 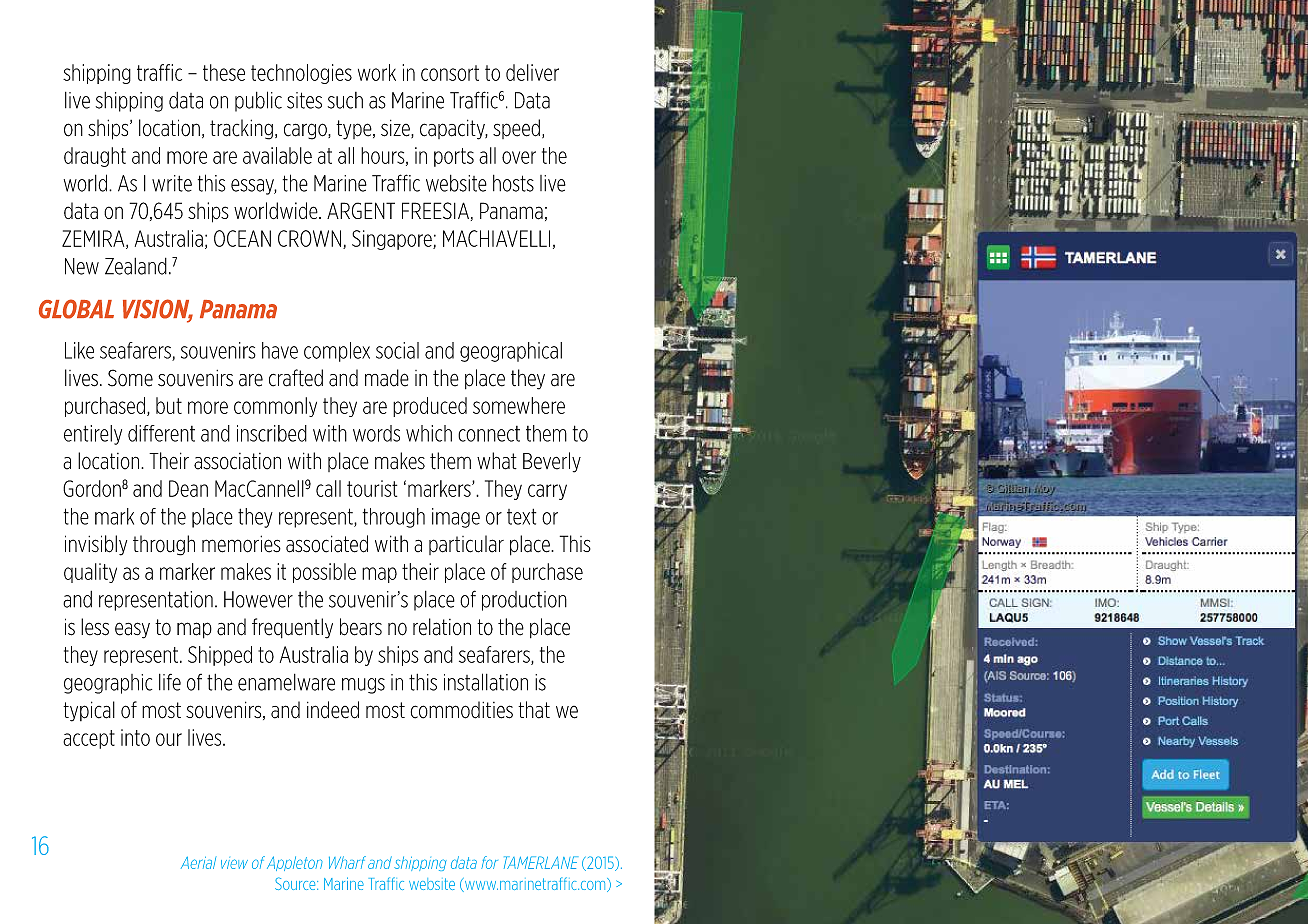 I want to click on speed, so click(x=516, y=129).
